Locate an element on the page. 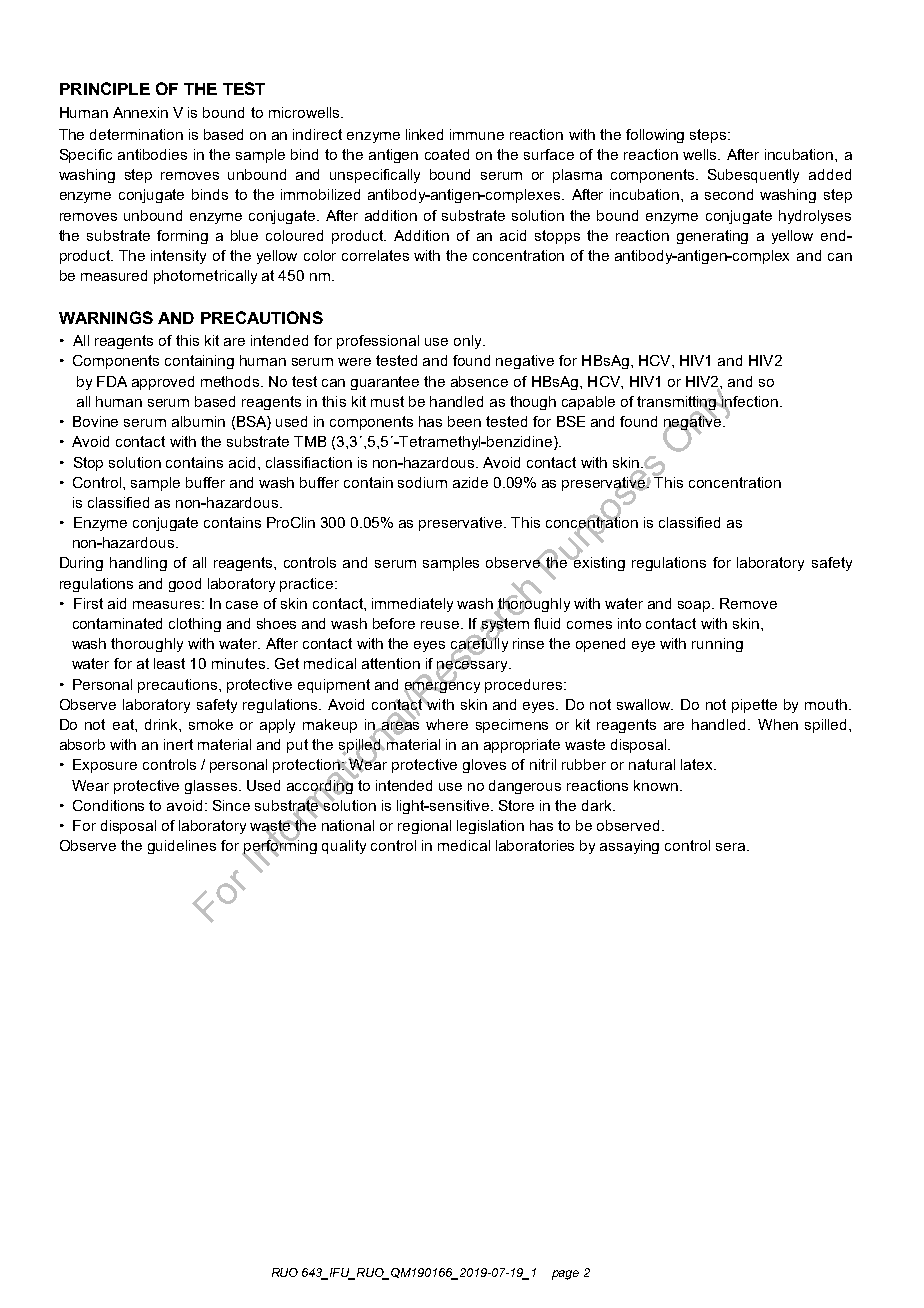  following is located at coordinates (655, 136).
